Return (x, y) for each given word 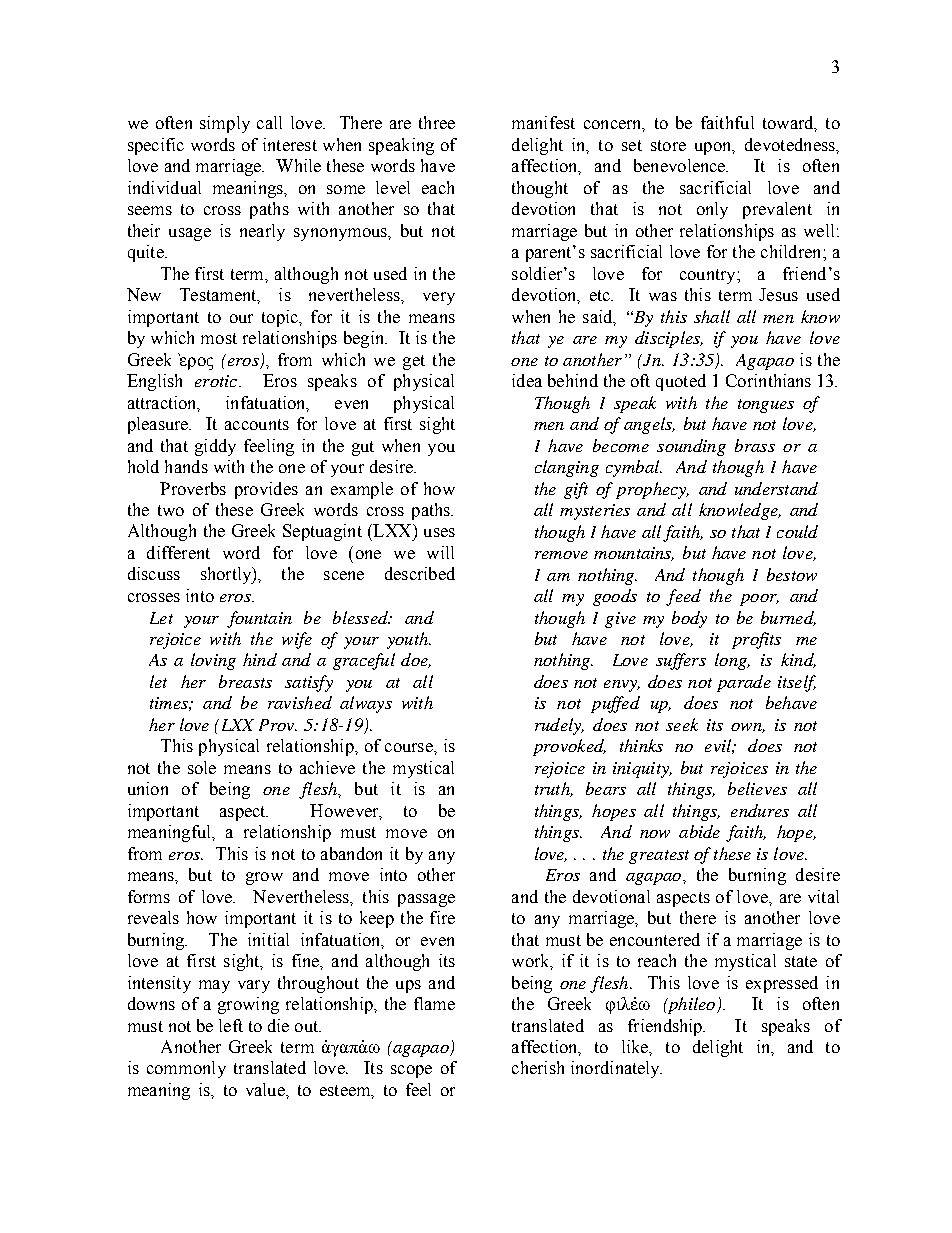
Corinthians (768, 380)
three (437, 122)
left (231, 1025)
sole (202, 767)
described (420, 573)
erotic (217, 381)
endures (760, 810)
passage (426, 900)
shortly (227, 575)
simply (225, 124)
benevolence (681, 165)
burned (788, 618)
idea (527, 380)
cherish (538, 1067)
